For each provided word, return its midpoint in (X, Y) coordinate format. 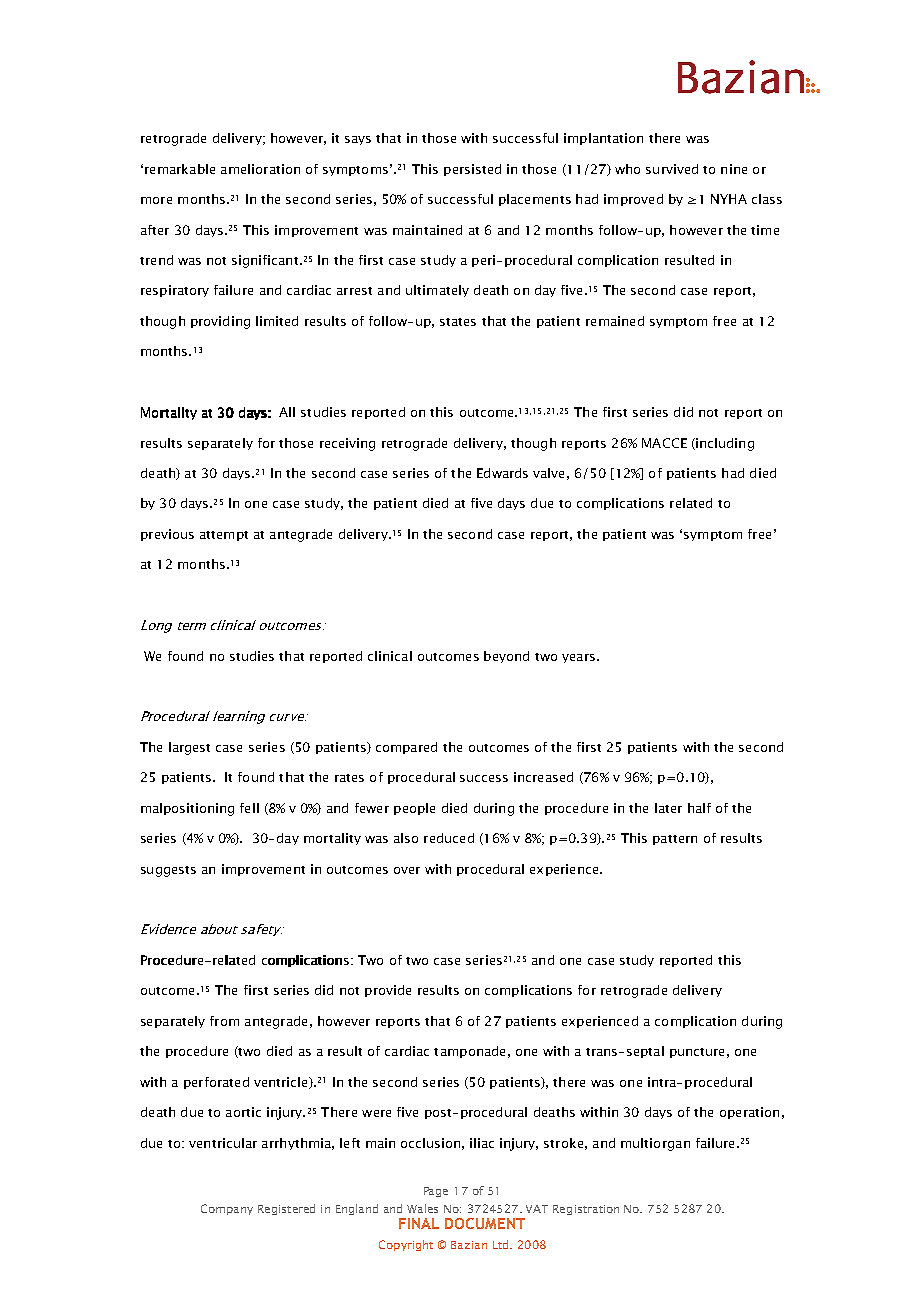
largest (189, 748)
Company (227, 1209)
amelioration (260, 169)
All (287, 412)
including (724, 444)
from (224, 1021)
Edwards (502, 473)
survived (672, 169)
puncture (697, 1053)
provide (388, 991)
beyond (506, 657)
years (578, 658)
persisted (472, 170)
